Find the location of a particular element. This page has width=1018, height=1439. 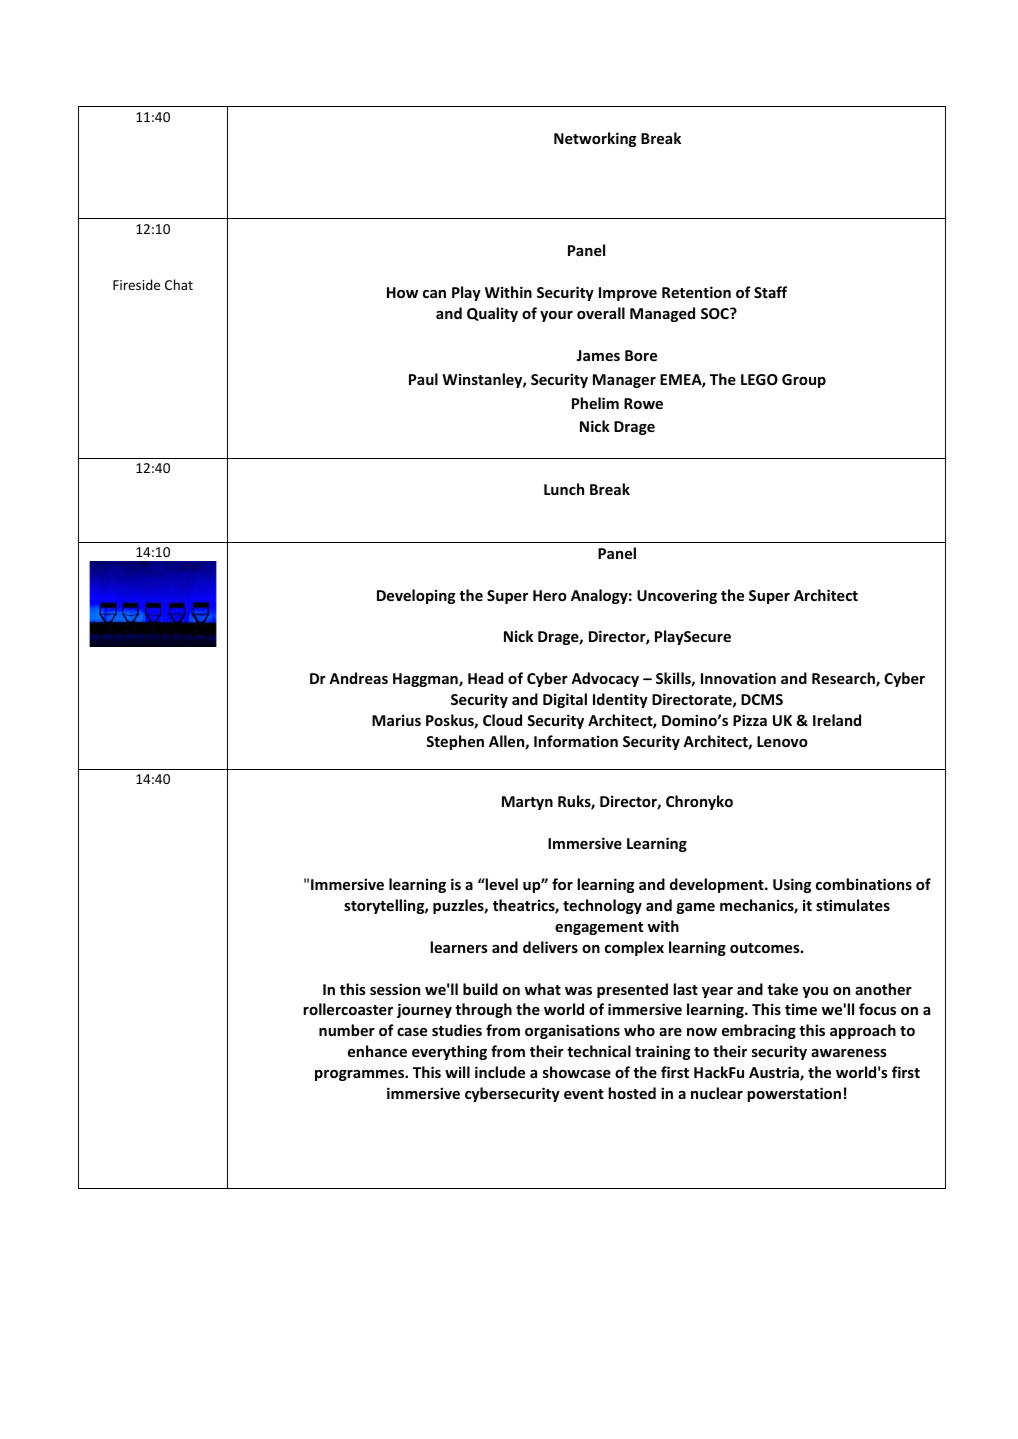

Research is located at coordinates (844, 679).
